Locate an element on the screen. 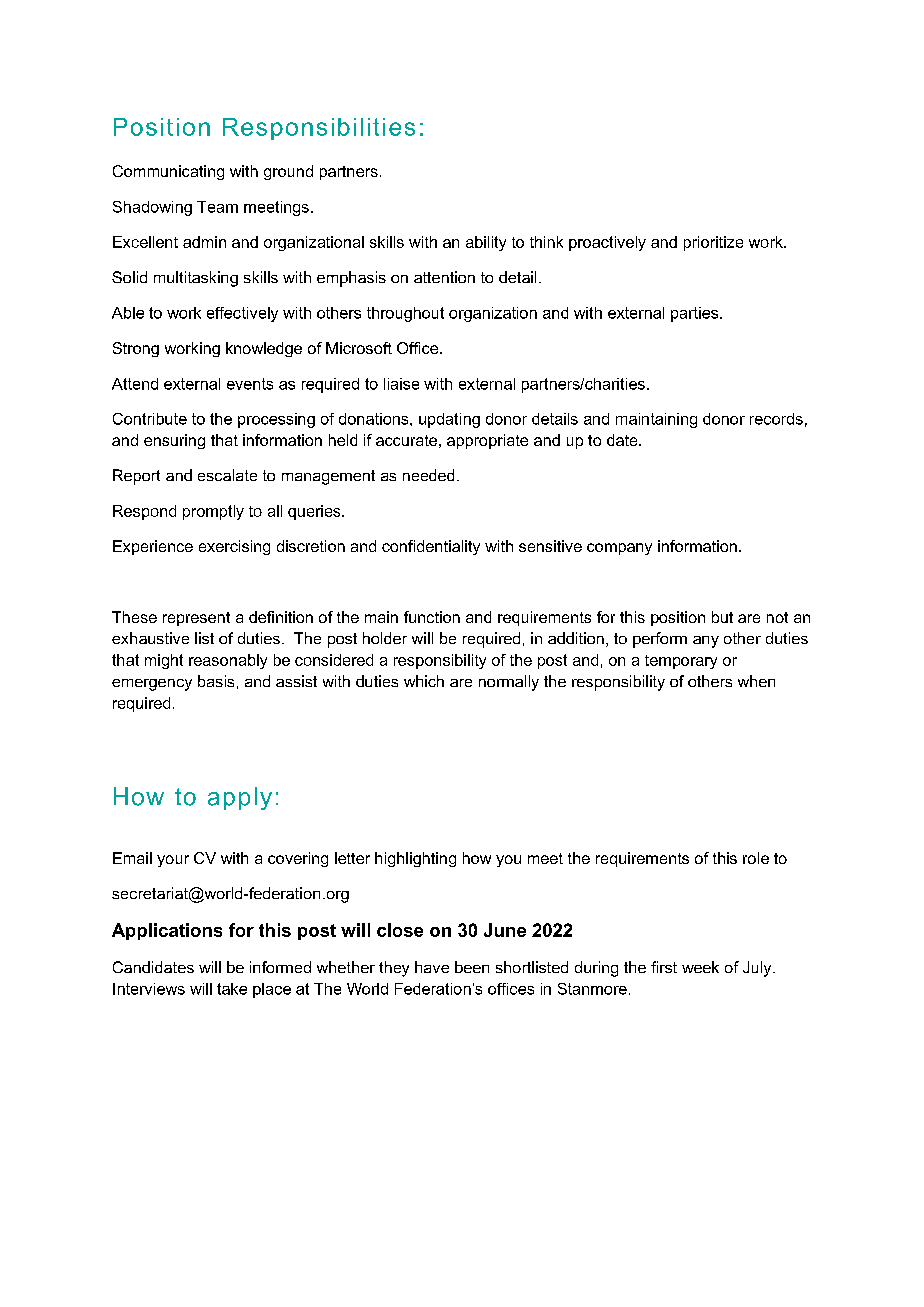 This screenshot has height=1307, width=924. been is located at coordinates (472, 967).
